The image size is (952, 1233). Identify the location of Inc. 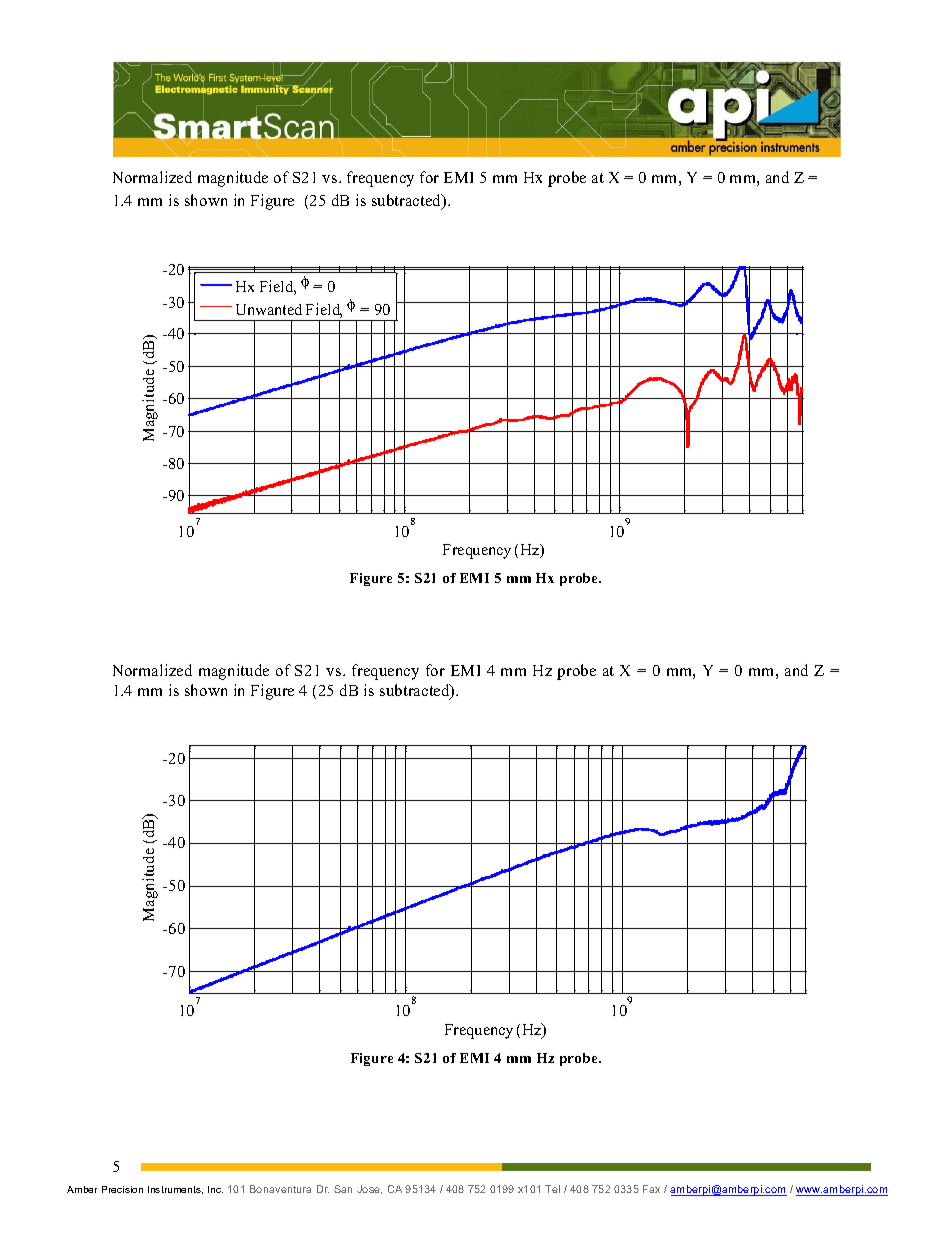
(215, 1189).
